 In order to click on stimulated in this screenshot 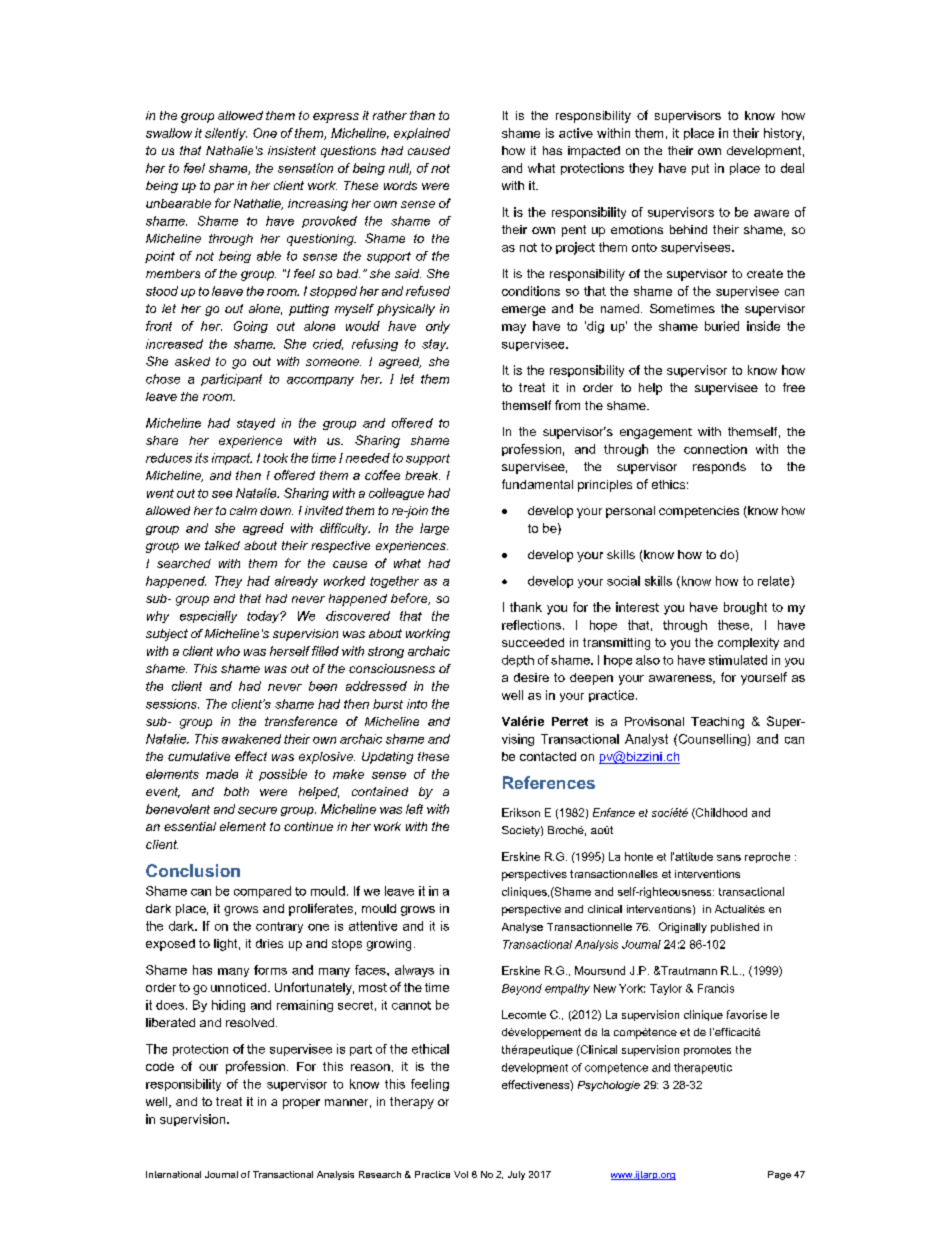, I will do `click(738, 660)`.
